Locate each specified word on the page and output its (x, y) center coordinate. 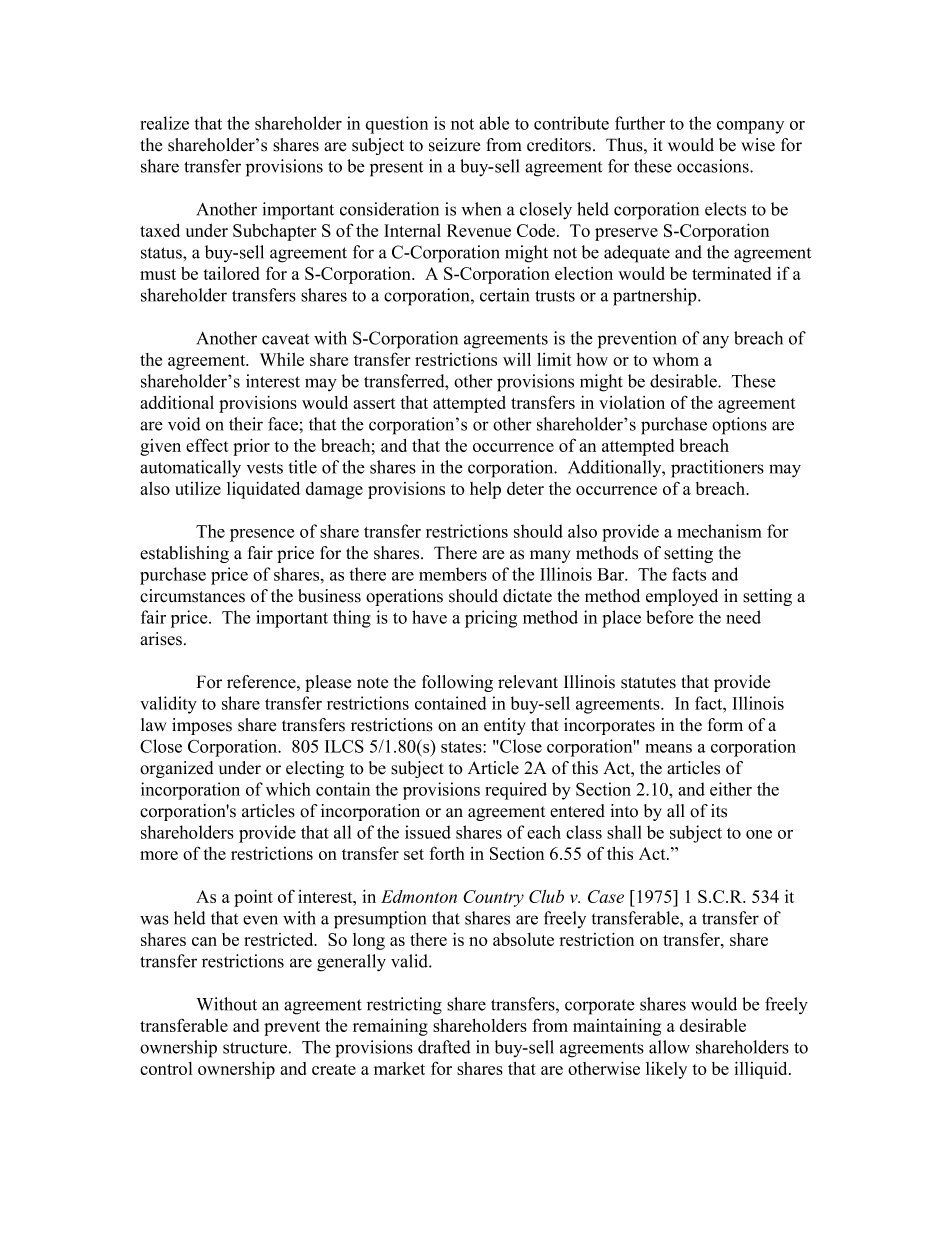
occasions (714, 166)
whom (675, 359)
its (719, 811)
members (453, 574)
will (517, 359)
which (288, 789)
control (166, 1068)
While (282, 359)
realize (164, 123)
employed (682, 597)
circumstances (192, 596)
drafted (444, 1047)
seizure (454, 145)
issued (428, 832)
